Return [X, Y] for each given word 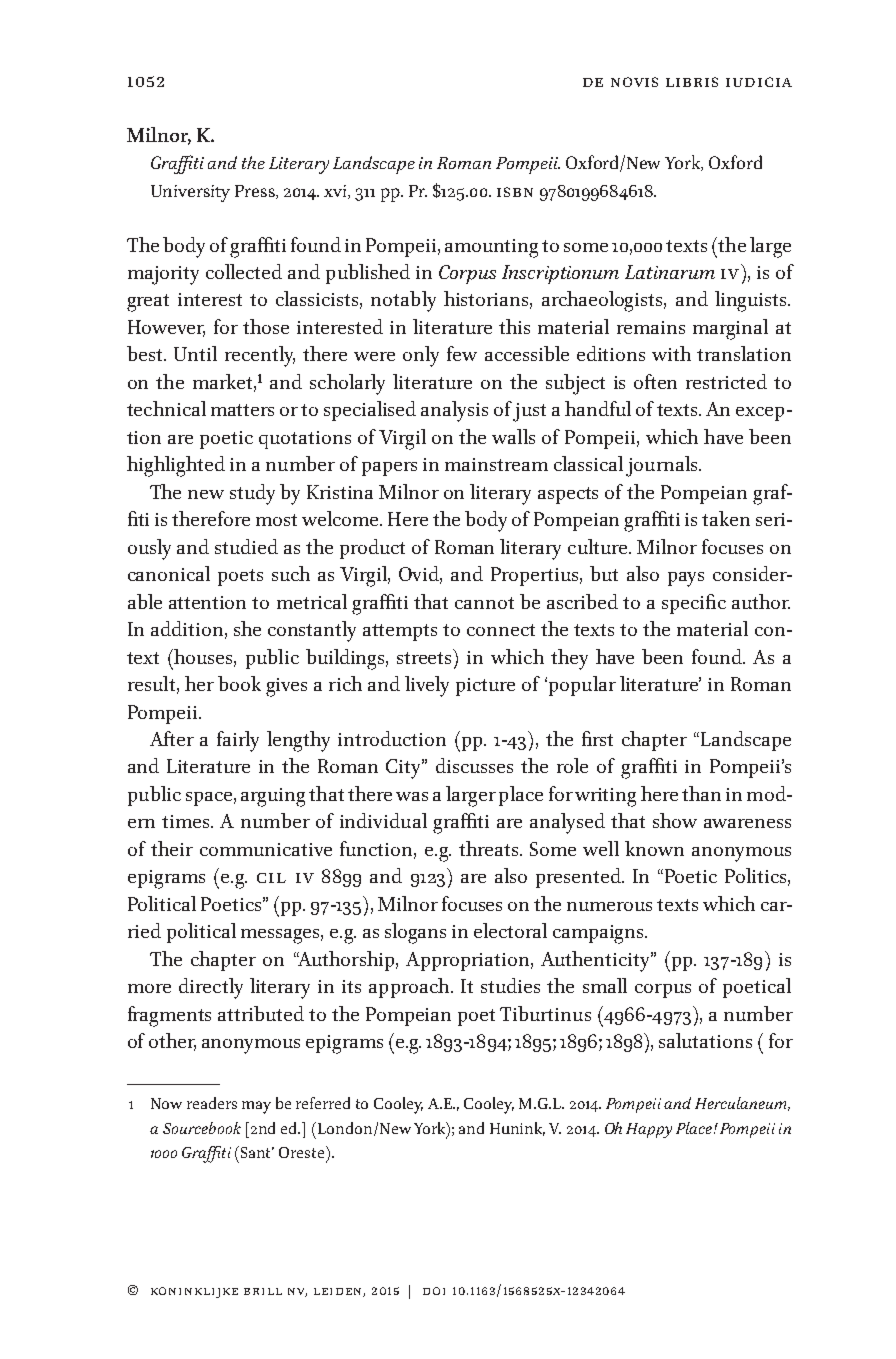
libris [692, 82]
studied [246, 546]
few [462, 353]
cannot [484, 603]
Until [195, 353]
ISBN [515, 192]
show [675, 820]
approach [410, 988]
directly [211, 988]
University [190, 193]
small [605, 985]
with [671, 353]
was [412, 796]
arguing [273, 797]
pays [686, 579]
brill [263, 1291]
